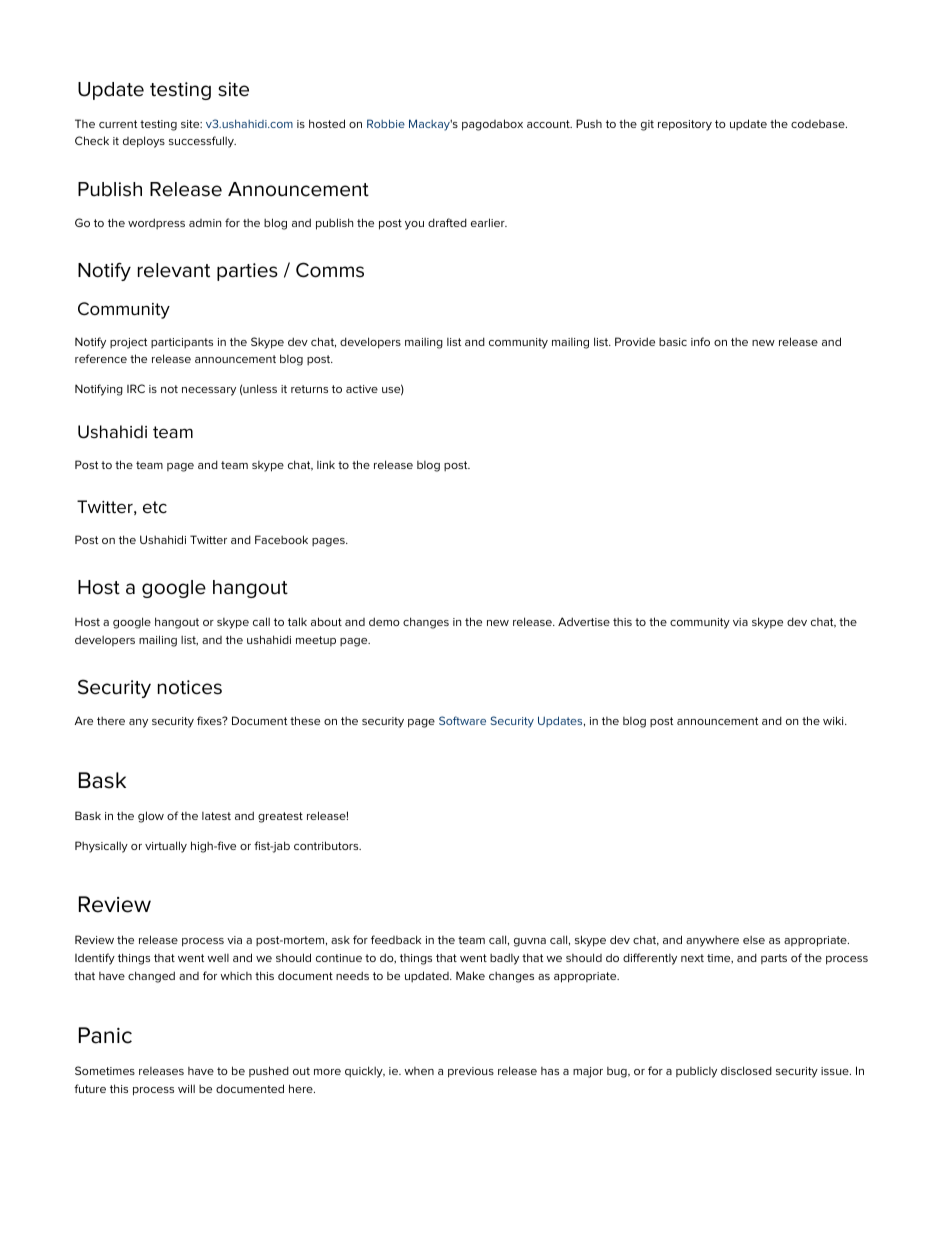 Image resolution: width=952 pixels, height=1233 pixels. Describe the element at coordinates (327, 845) in the image. I see `contributors` at that location.
